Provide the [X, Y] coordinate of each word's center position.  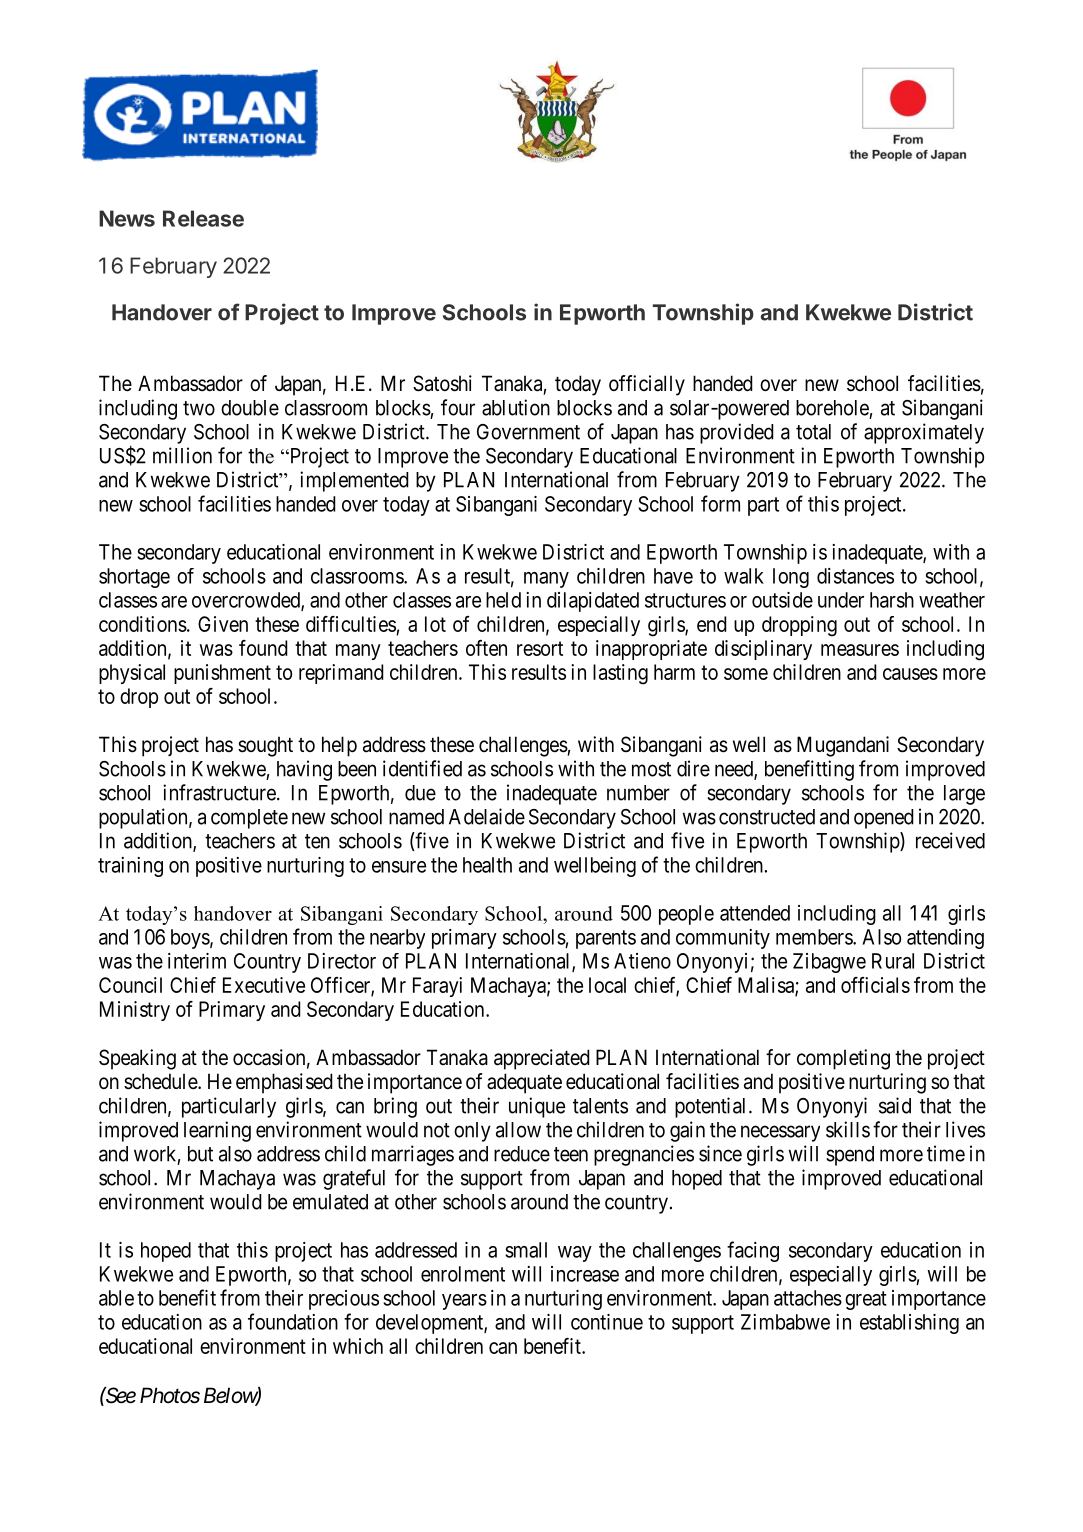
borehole [832, 408]
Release [203, 218]
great [866, 1300]
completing [843, 1059]
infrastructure [219, 792]
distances [855, 576]
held [503, 600]
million [182, 455]
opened [884, 819]
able [116, 1298]
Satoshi [442, 383]
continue [607, 1322]
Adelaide [487, 816]
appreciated [542, 1059]
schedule [161, 1081]
